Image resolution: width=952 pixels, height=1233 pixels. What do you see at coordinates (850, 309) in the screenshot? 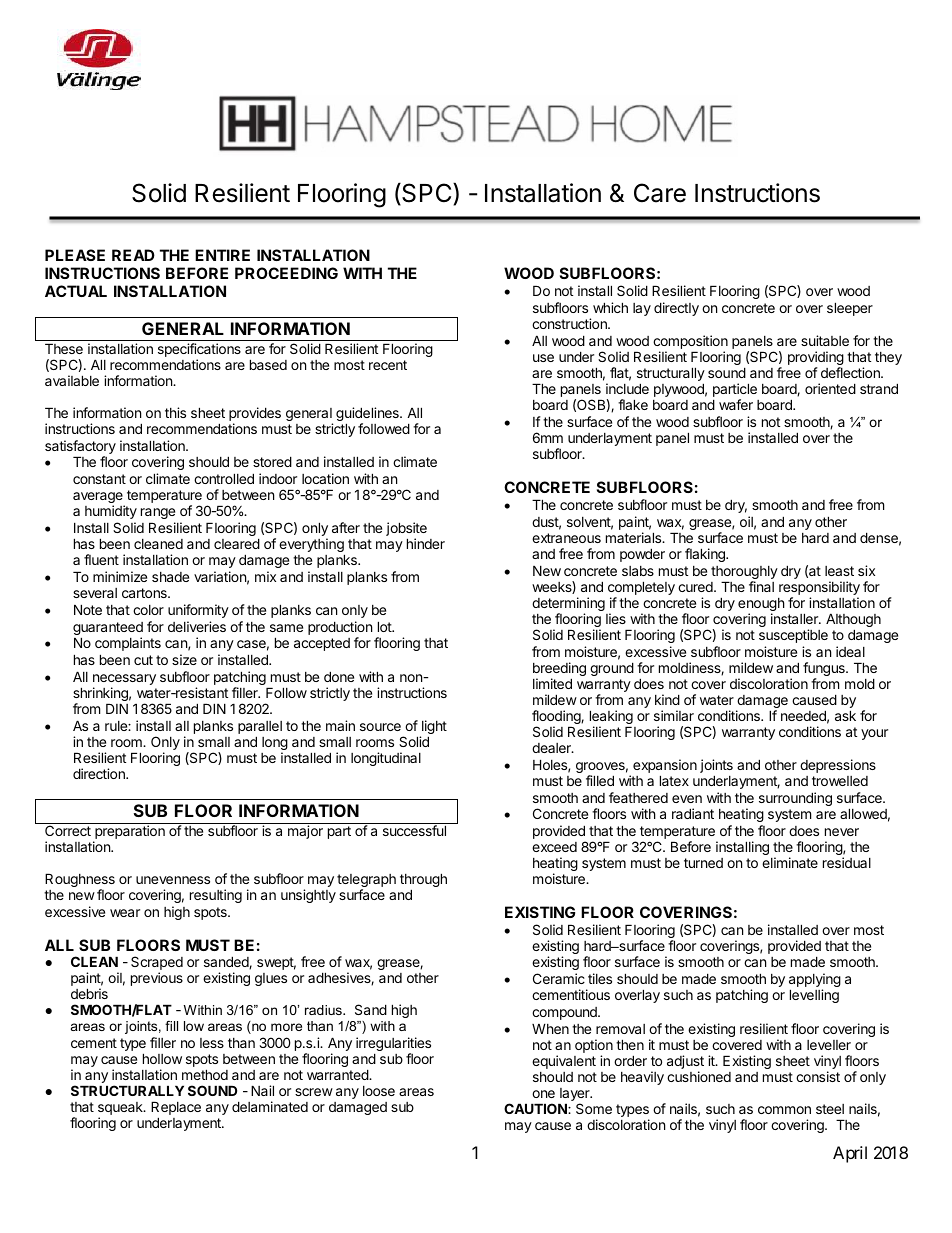
I see `sleeper` at bounding box center [850, 309].
